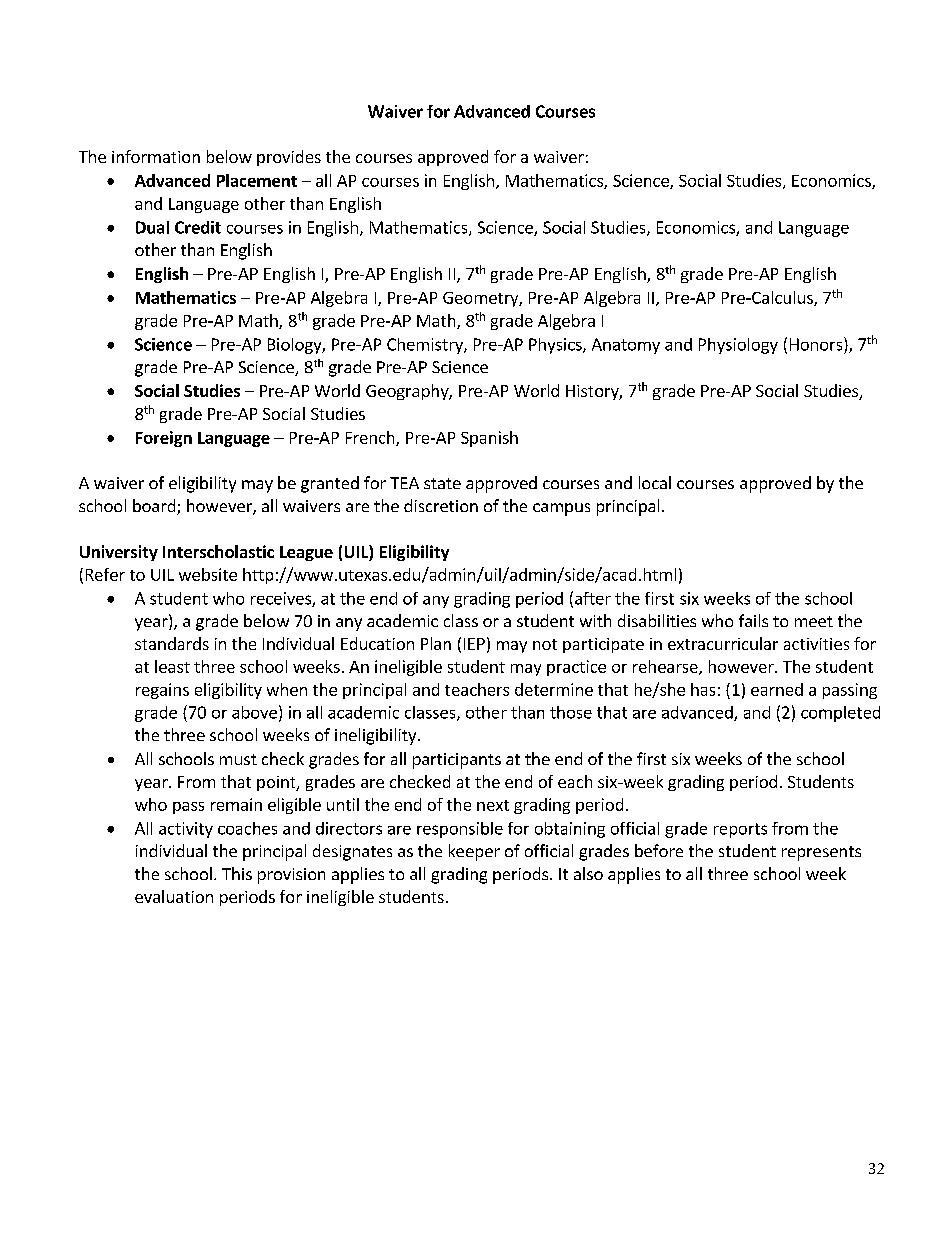  What do you see at coordinates (441, 505) in the document?
I see `discretion` at bounding box center [441, 505].
